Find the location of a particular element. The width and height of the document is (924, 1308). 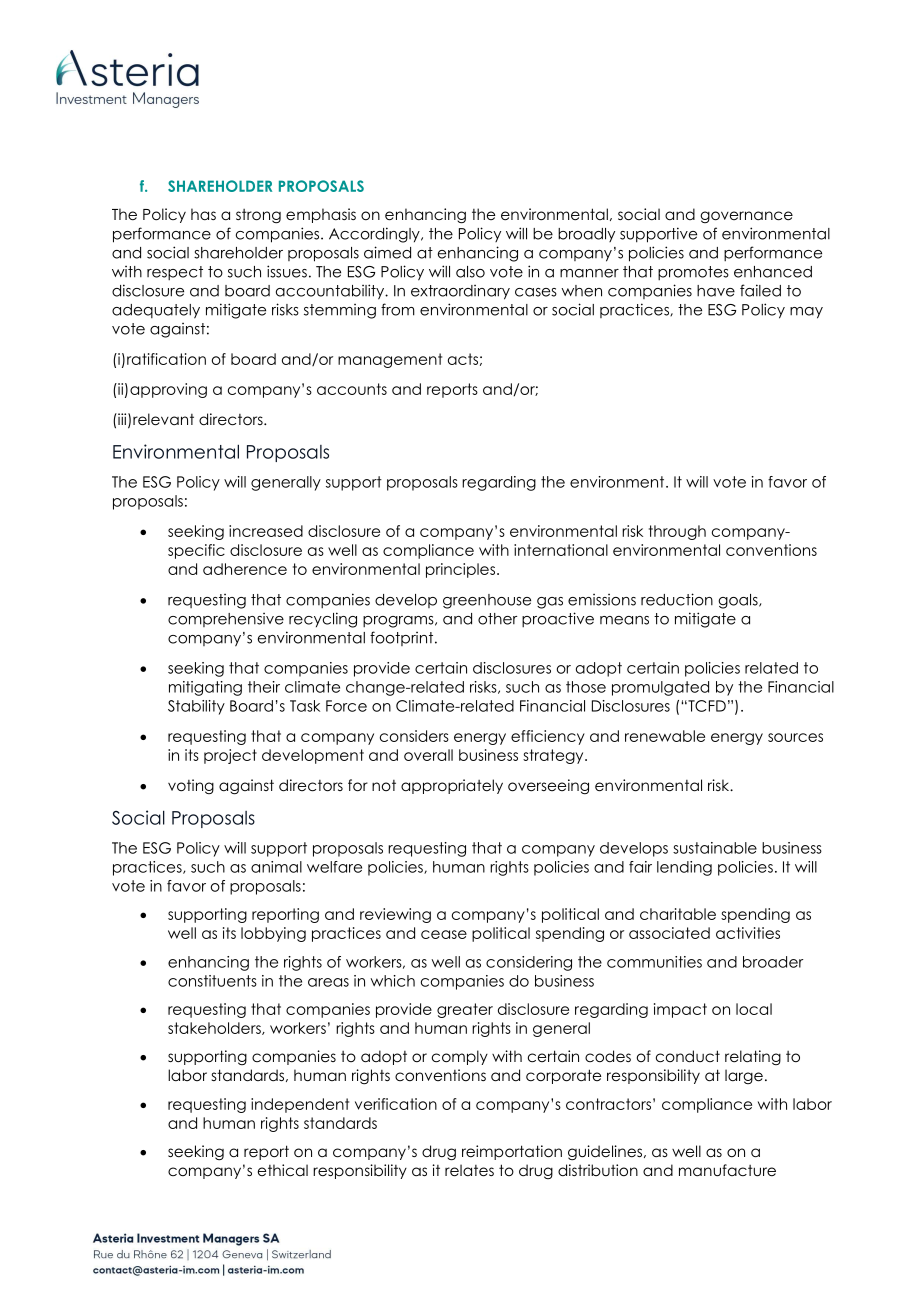

manufacture is located at coordinates (727, 1170).
